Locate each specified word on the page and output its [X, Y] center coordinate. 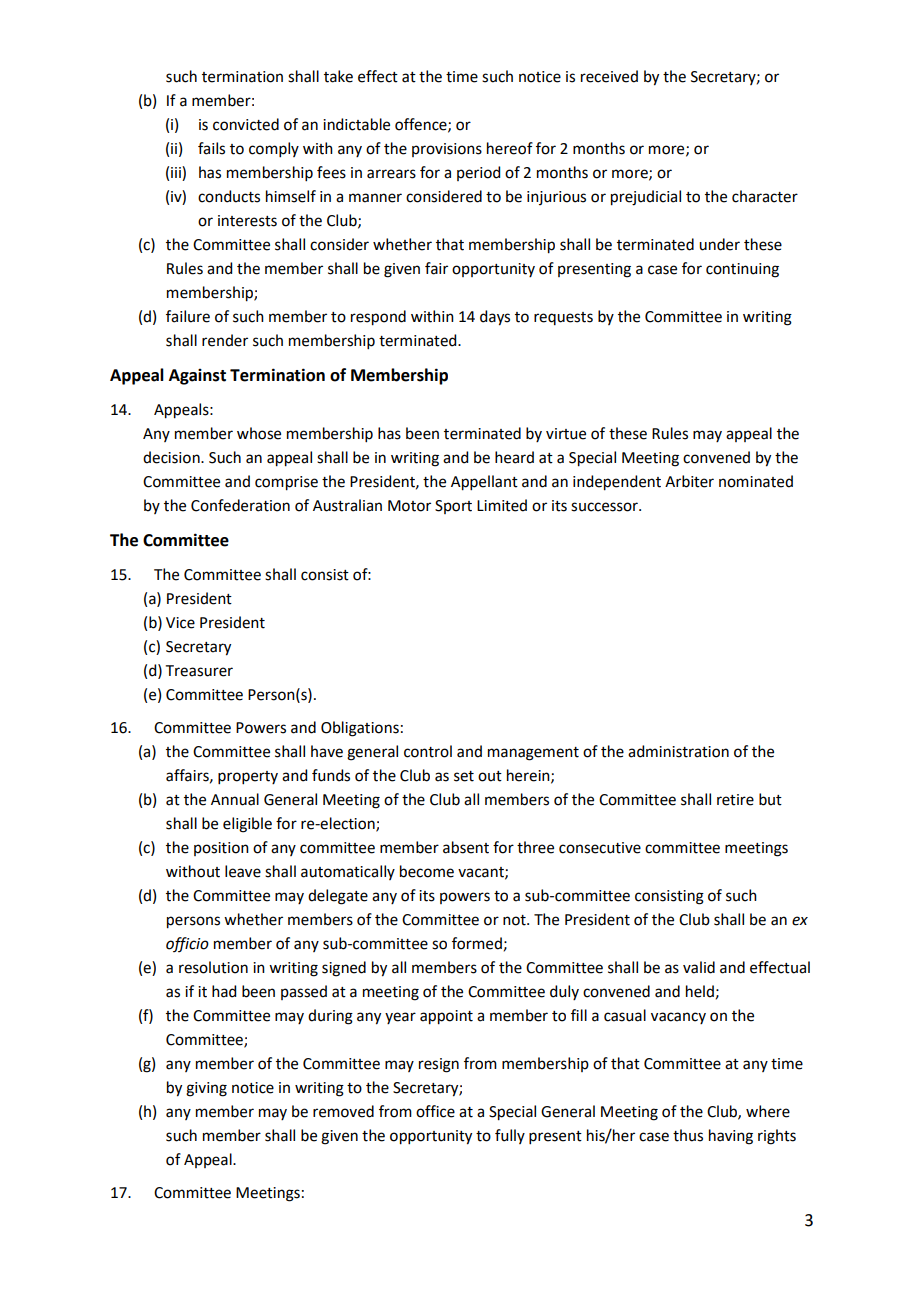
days [495, 318]
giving [206, 1089]
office [435, 1111]
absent [466, 847]
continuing [742, 270]
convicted [246, 124]
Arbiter [689, 481]
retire [735, 800]
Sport [453, 507]
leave [243, 871]
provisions [447, 150]
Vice [180, 623]
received [609, 76]
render [225, 340]
